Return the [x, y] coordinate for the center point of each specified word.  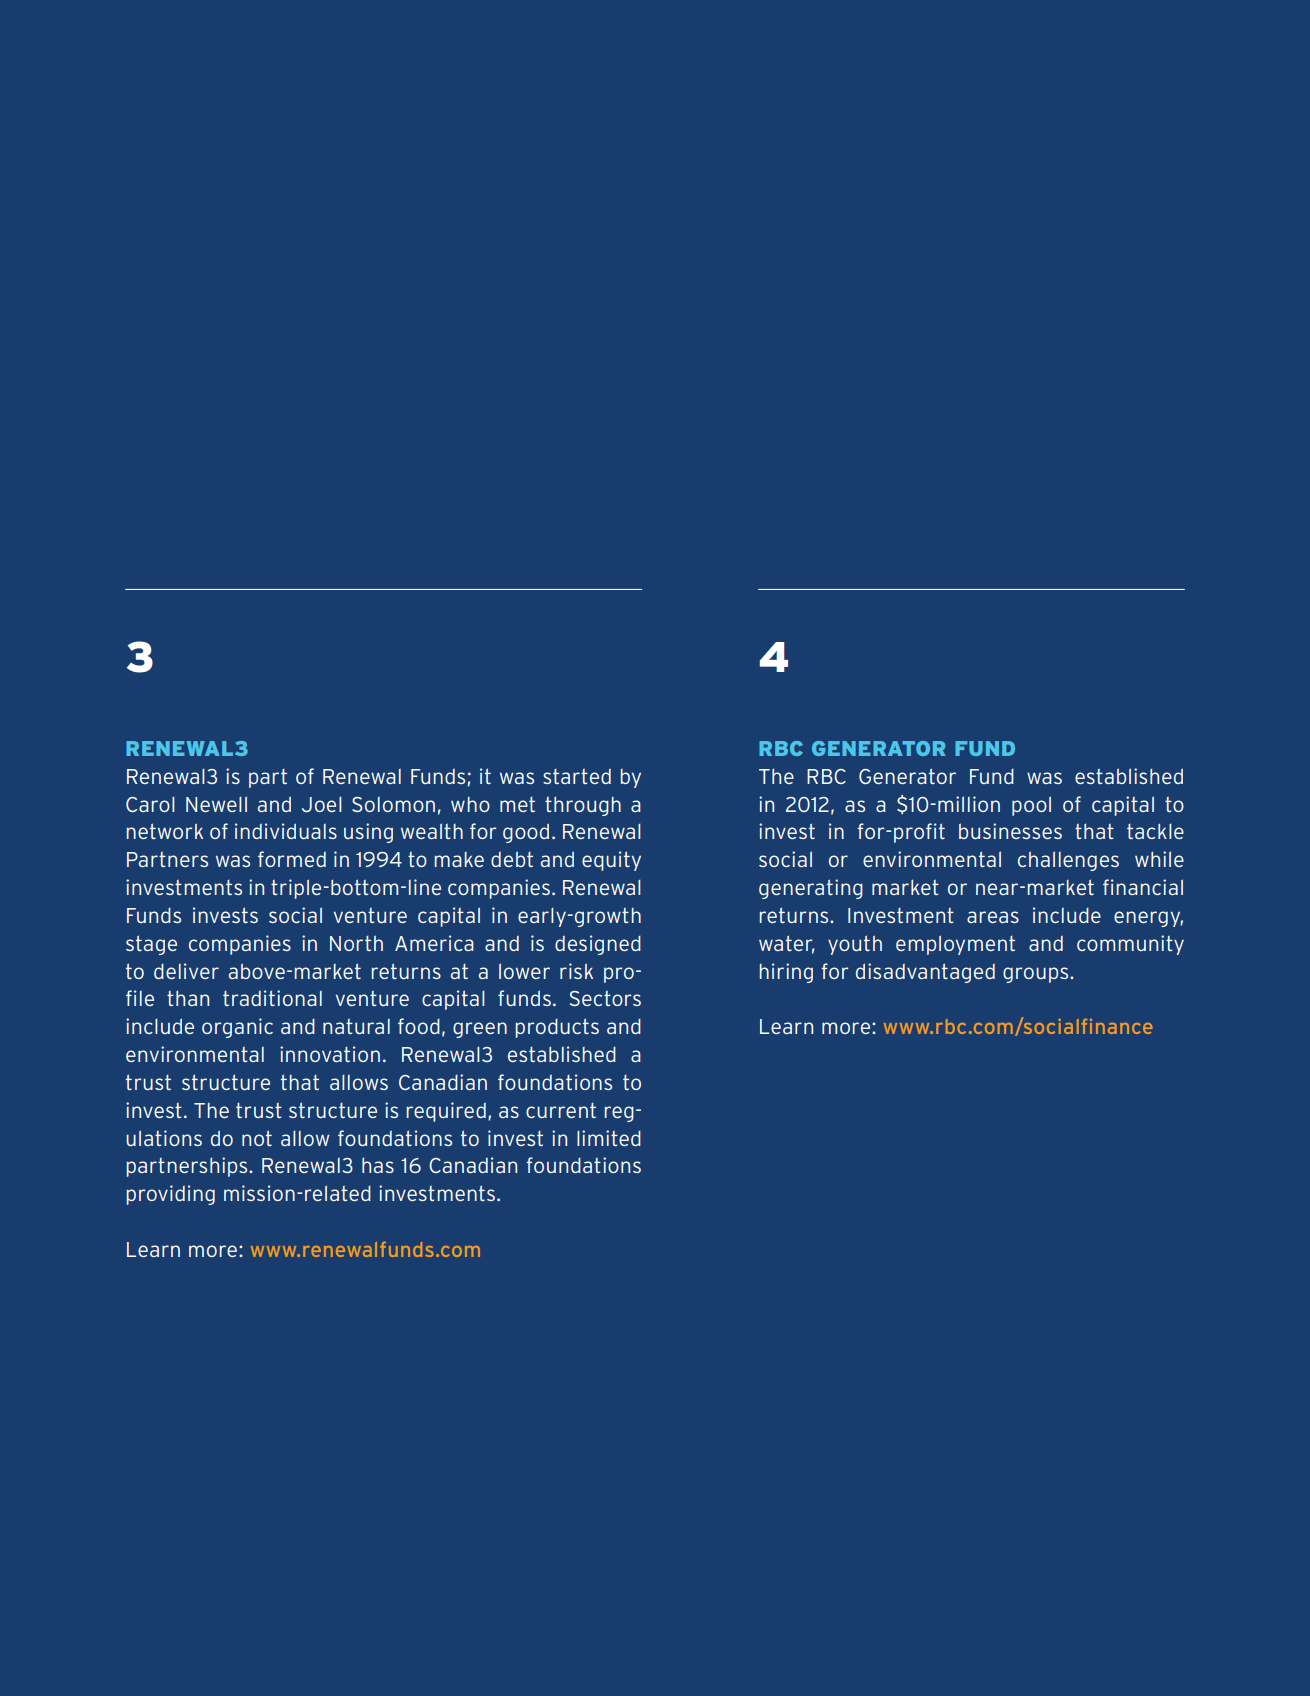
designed [598, 945]
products [557, 1028]
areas [993, 917]
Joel [322, 804]
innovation [330, 1054]
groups [1037, 975]
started [577, 776]
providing [171, 1195]
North [356, 943]
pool [1031, 806]
